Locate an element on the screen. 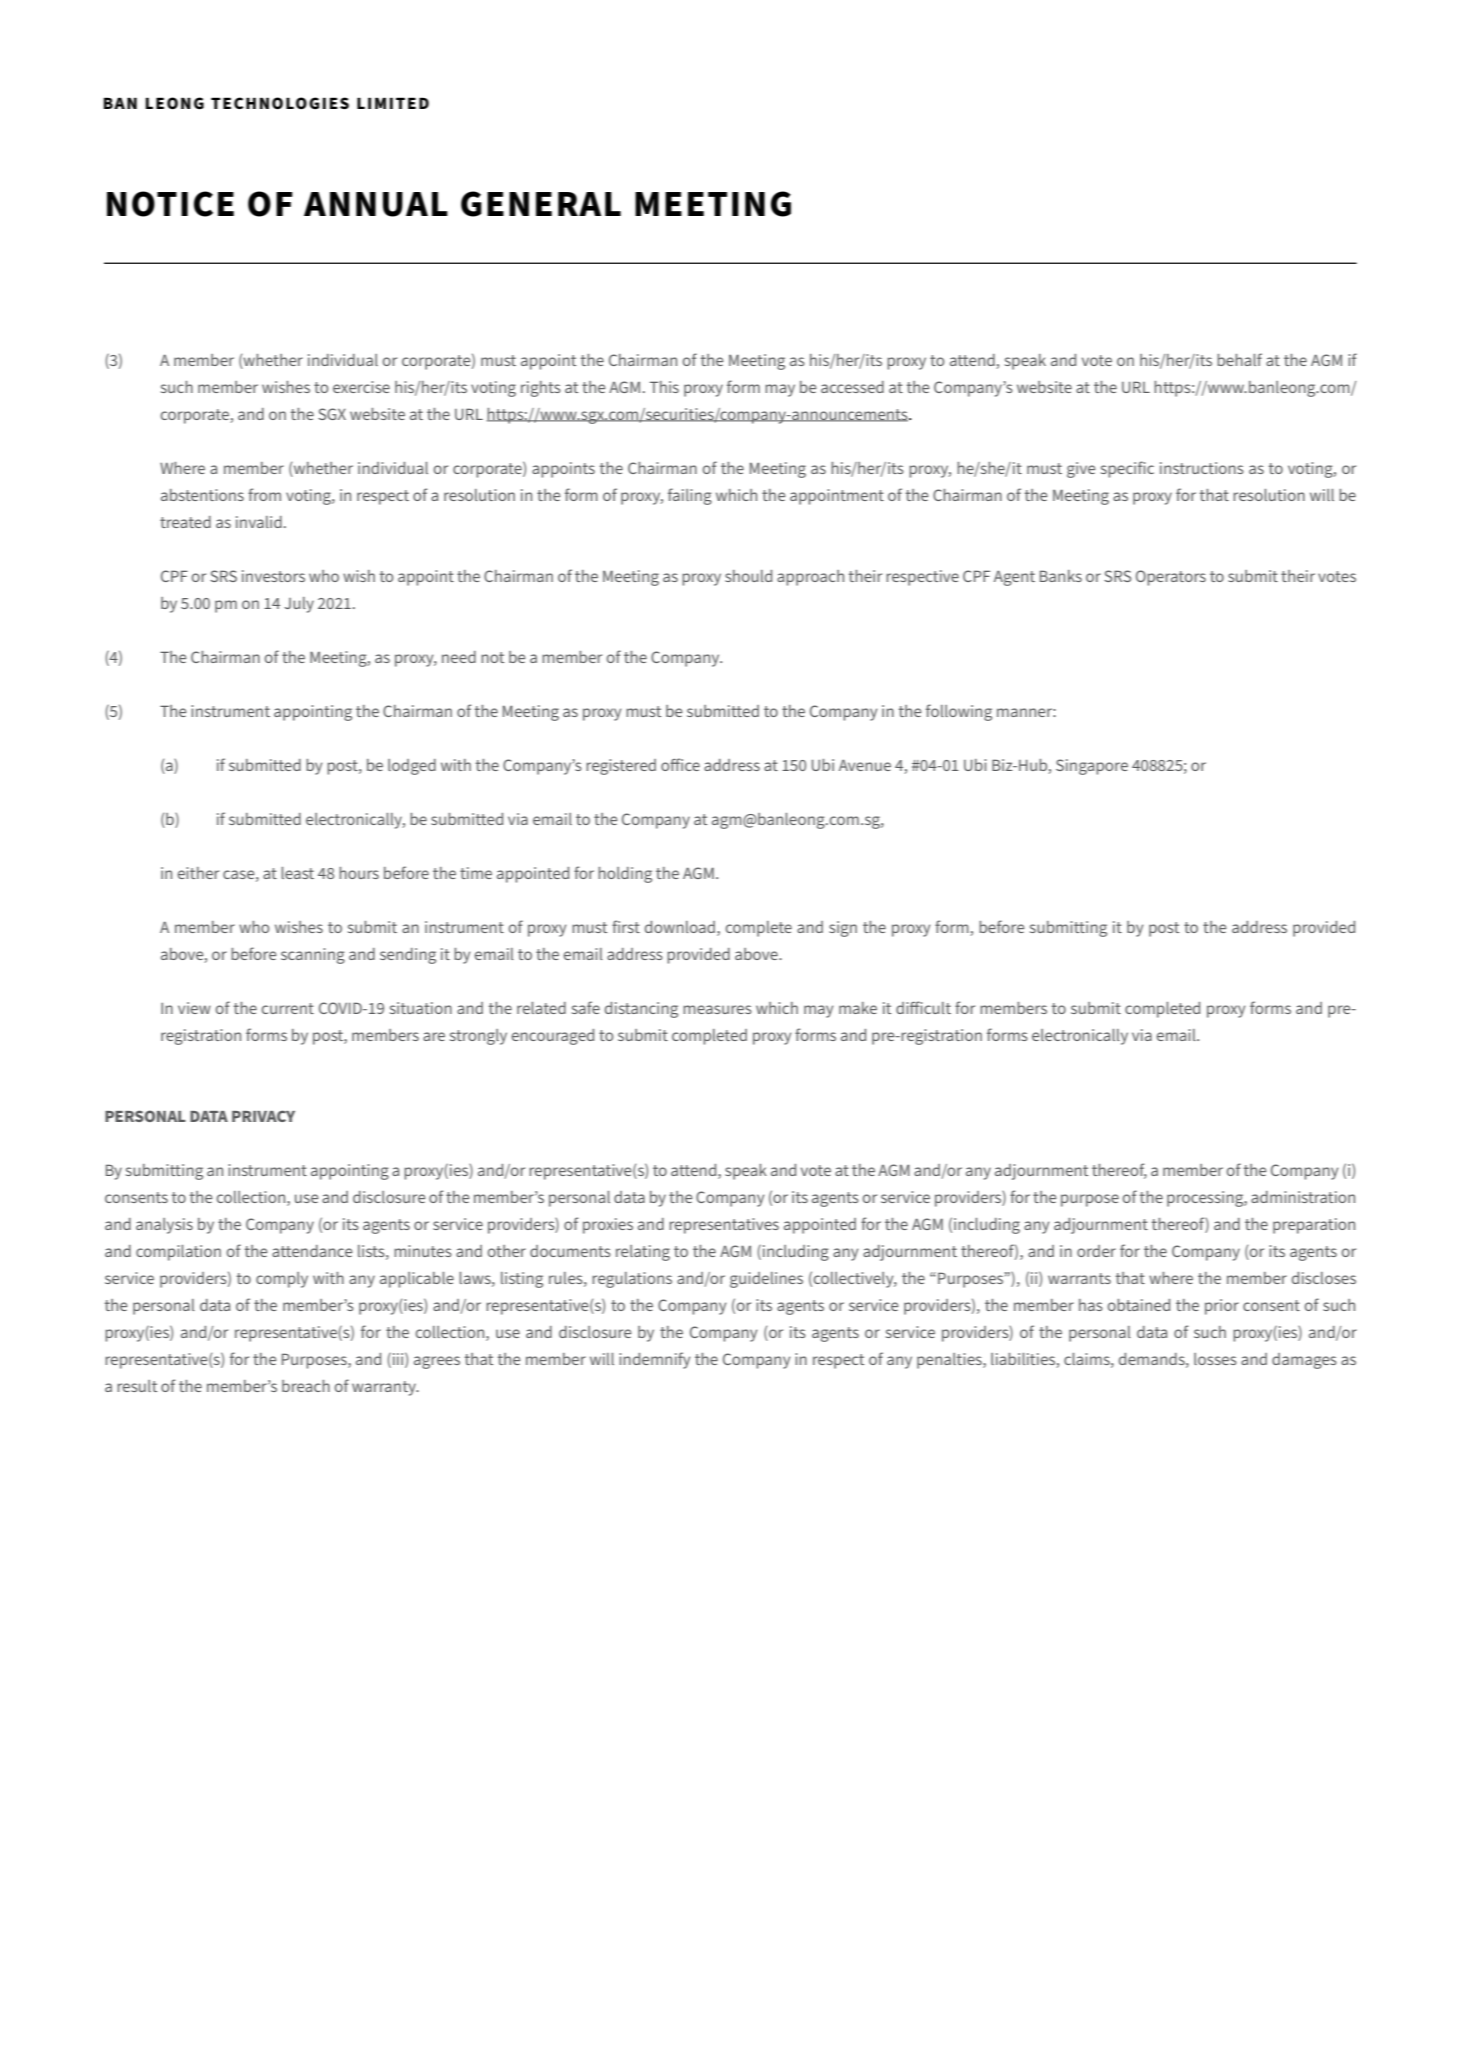 This screenshot has height=2067, width=1461. instructions is located at coordinates (1202, 468).
